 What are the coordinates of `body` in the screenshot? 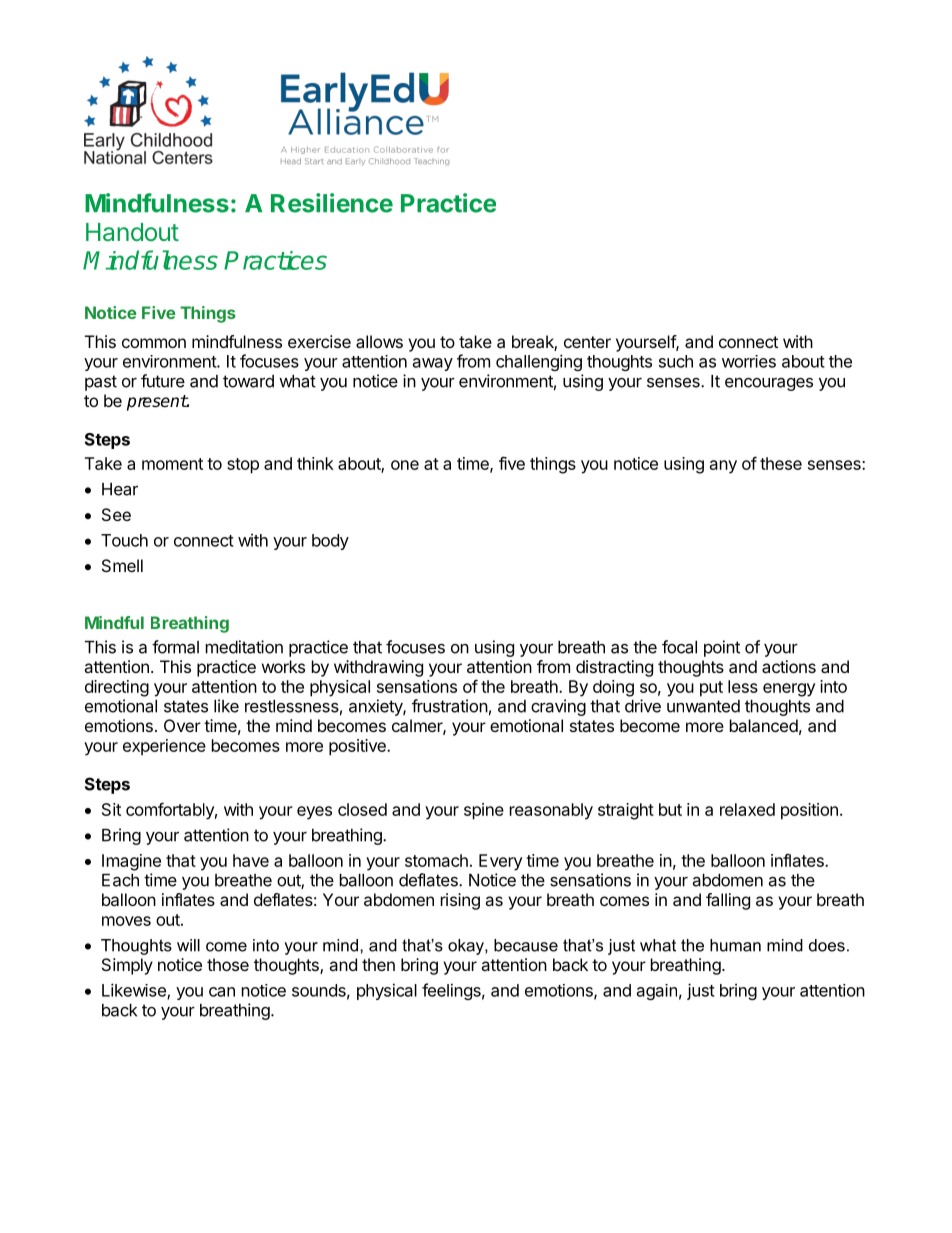 It's located at (330, 542).
